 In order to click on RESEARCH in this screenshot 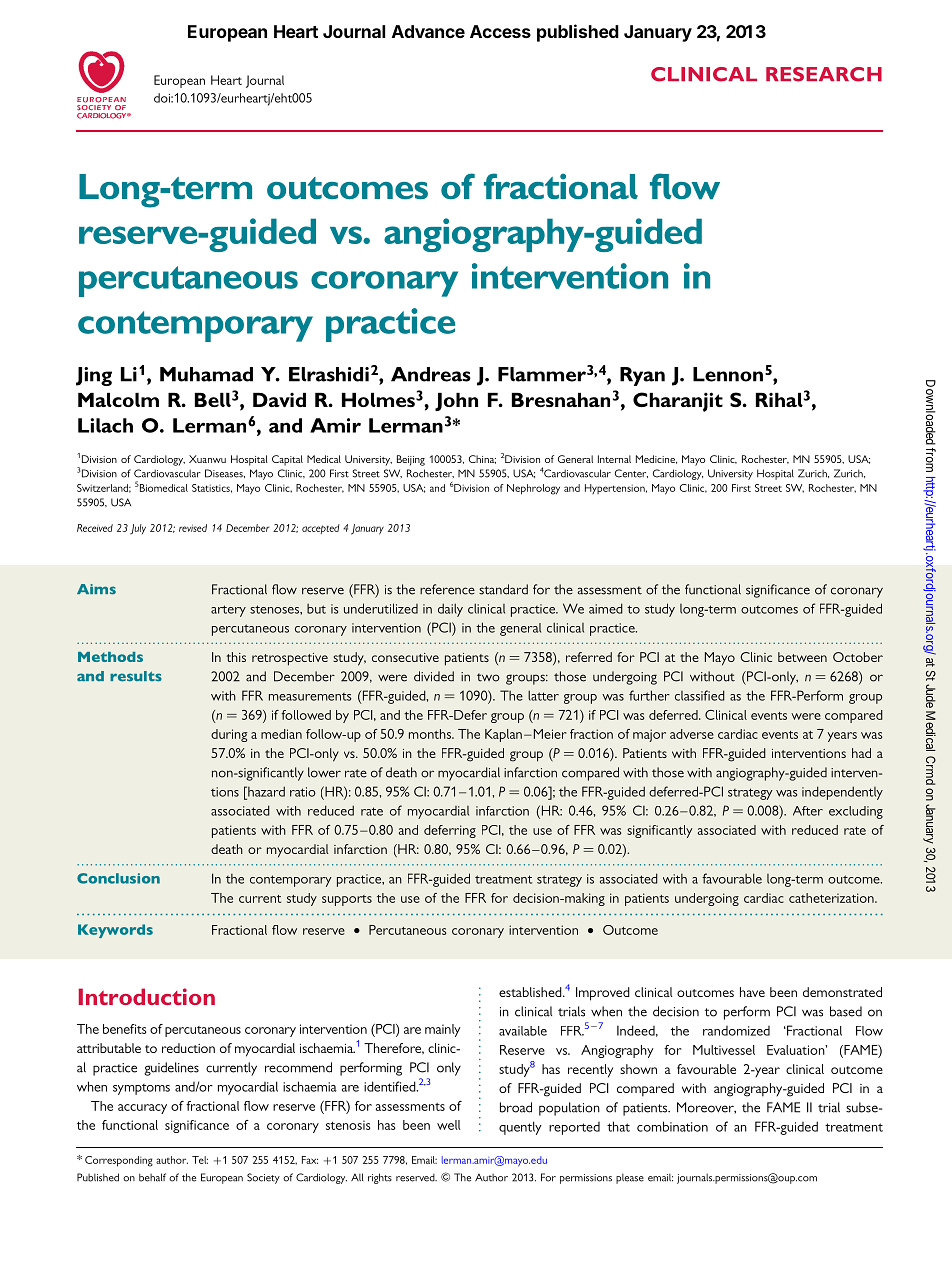, I will do `click(824, 74)`.
